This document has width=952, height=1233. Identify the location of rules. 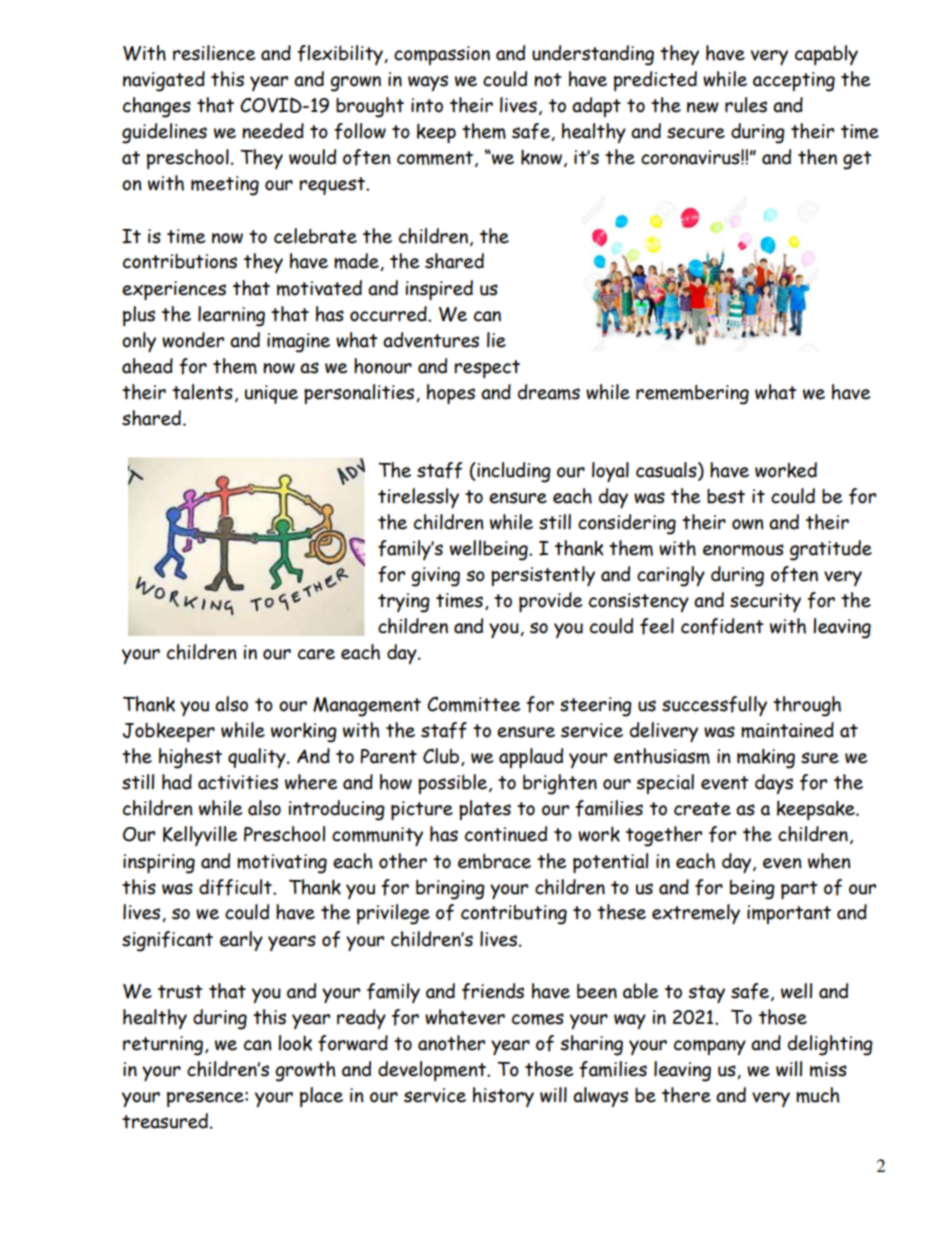
(746, 105).
